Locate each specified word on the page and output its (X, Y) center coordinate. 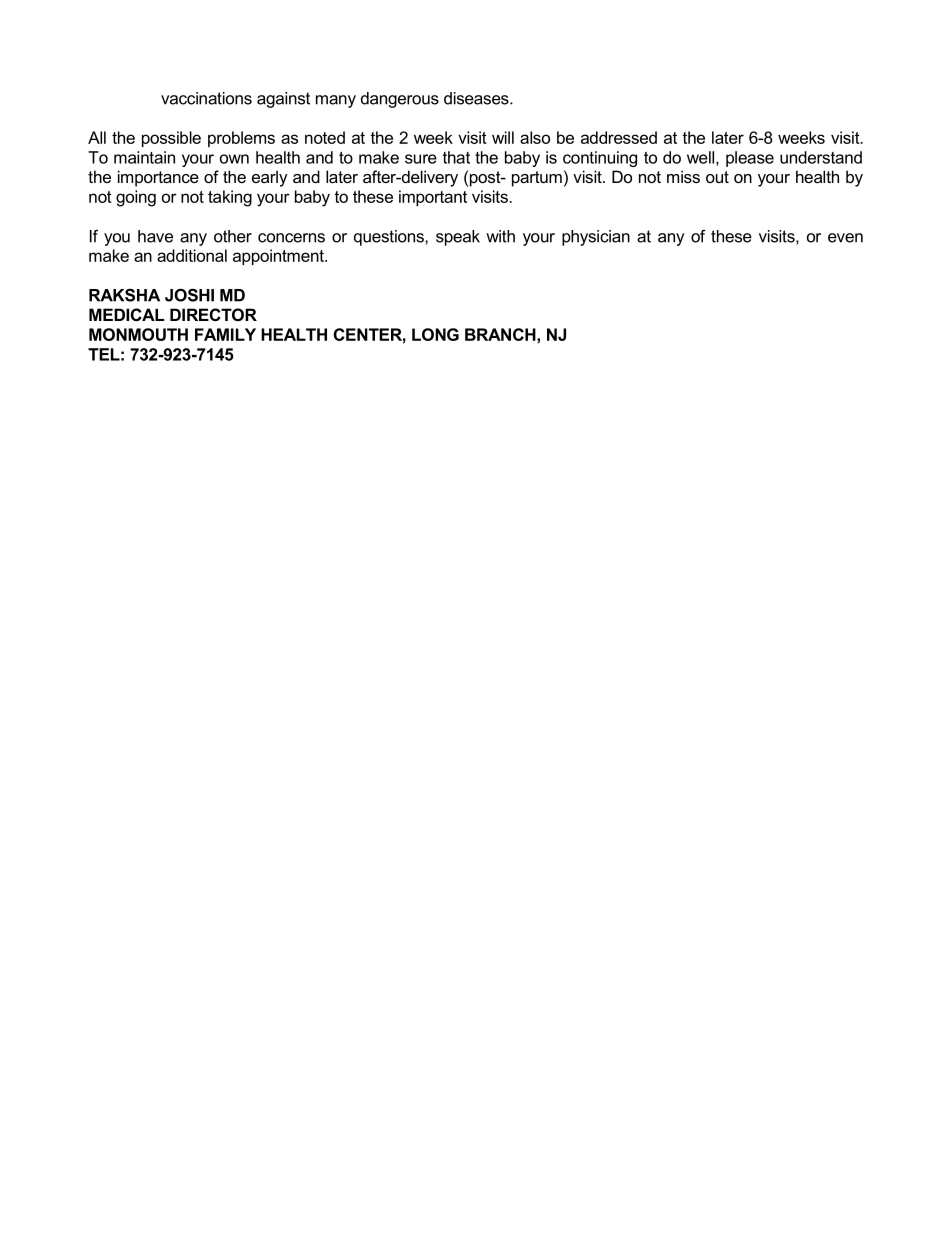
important (433, 198)
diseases (477, 98)
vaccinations (206, 98)
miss (683, 176)
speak (458, 238)
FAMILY (225, 334)
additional (192, 255)
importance (158, 178)
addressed (619, 137)
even (845, 238)
